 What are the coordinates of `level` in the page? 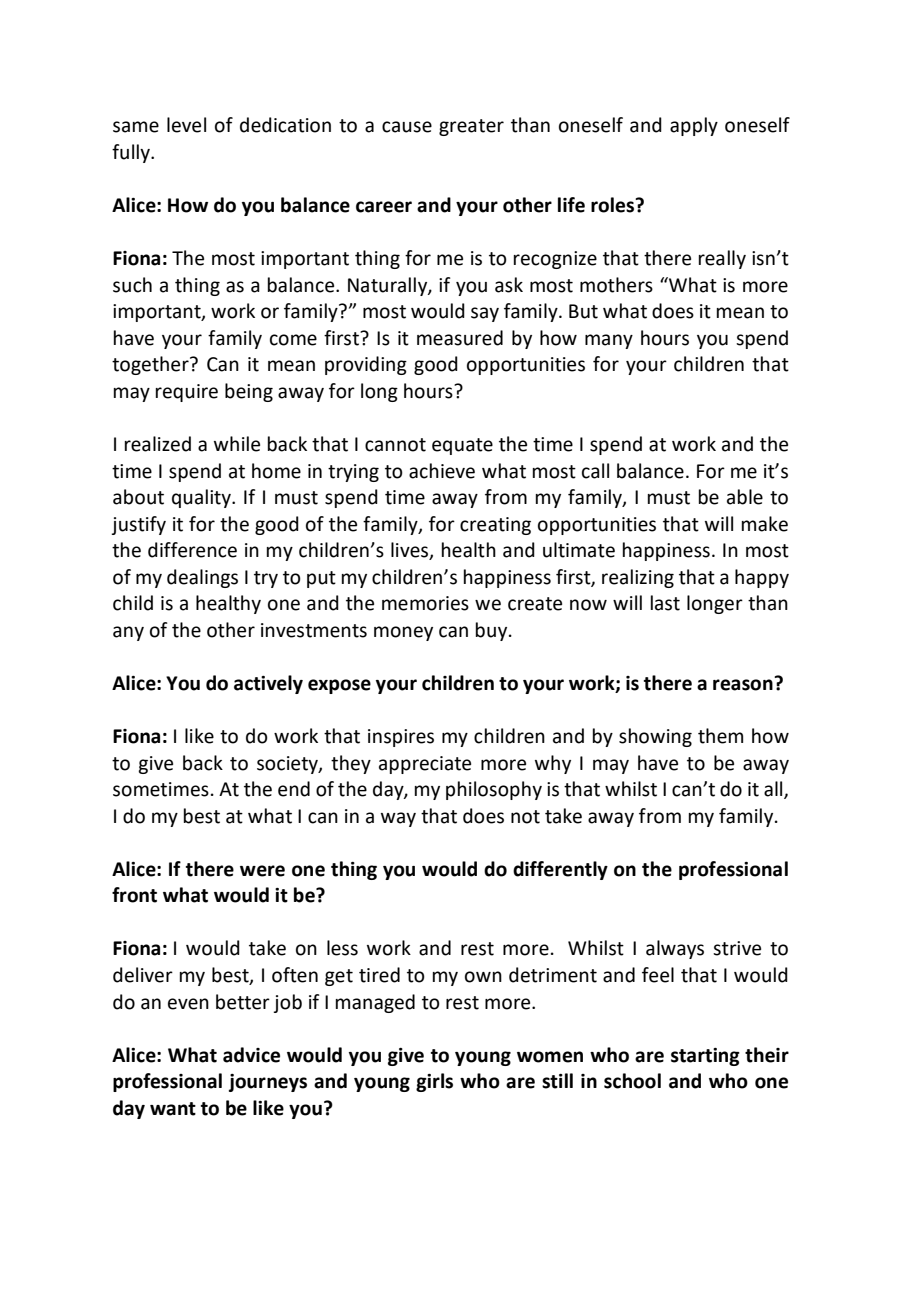 It's located at (186, 125).
